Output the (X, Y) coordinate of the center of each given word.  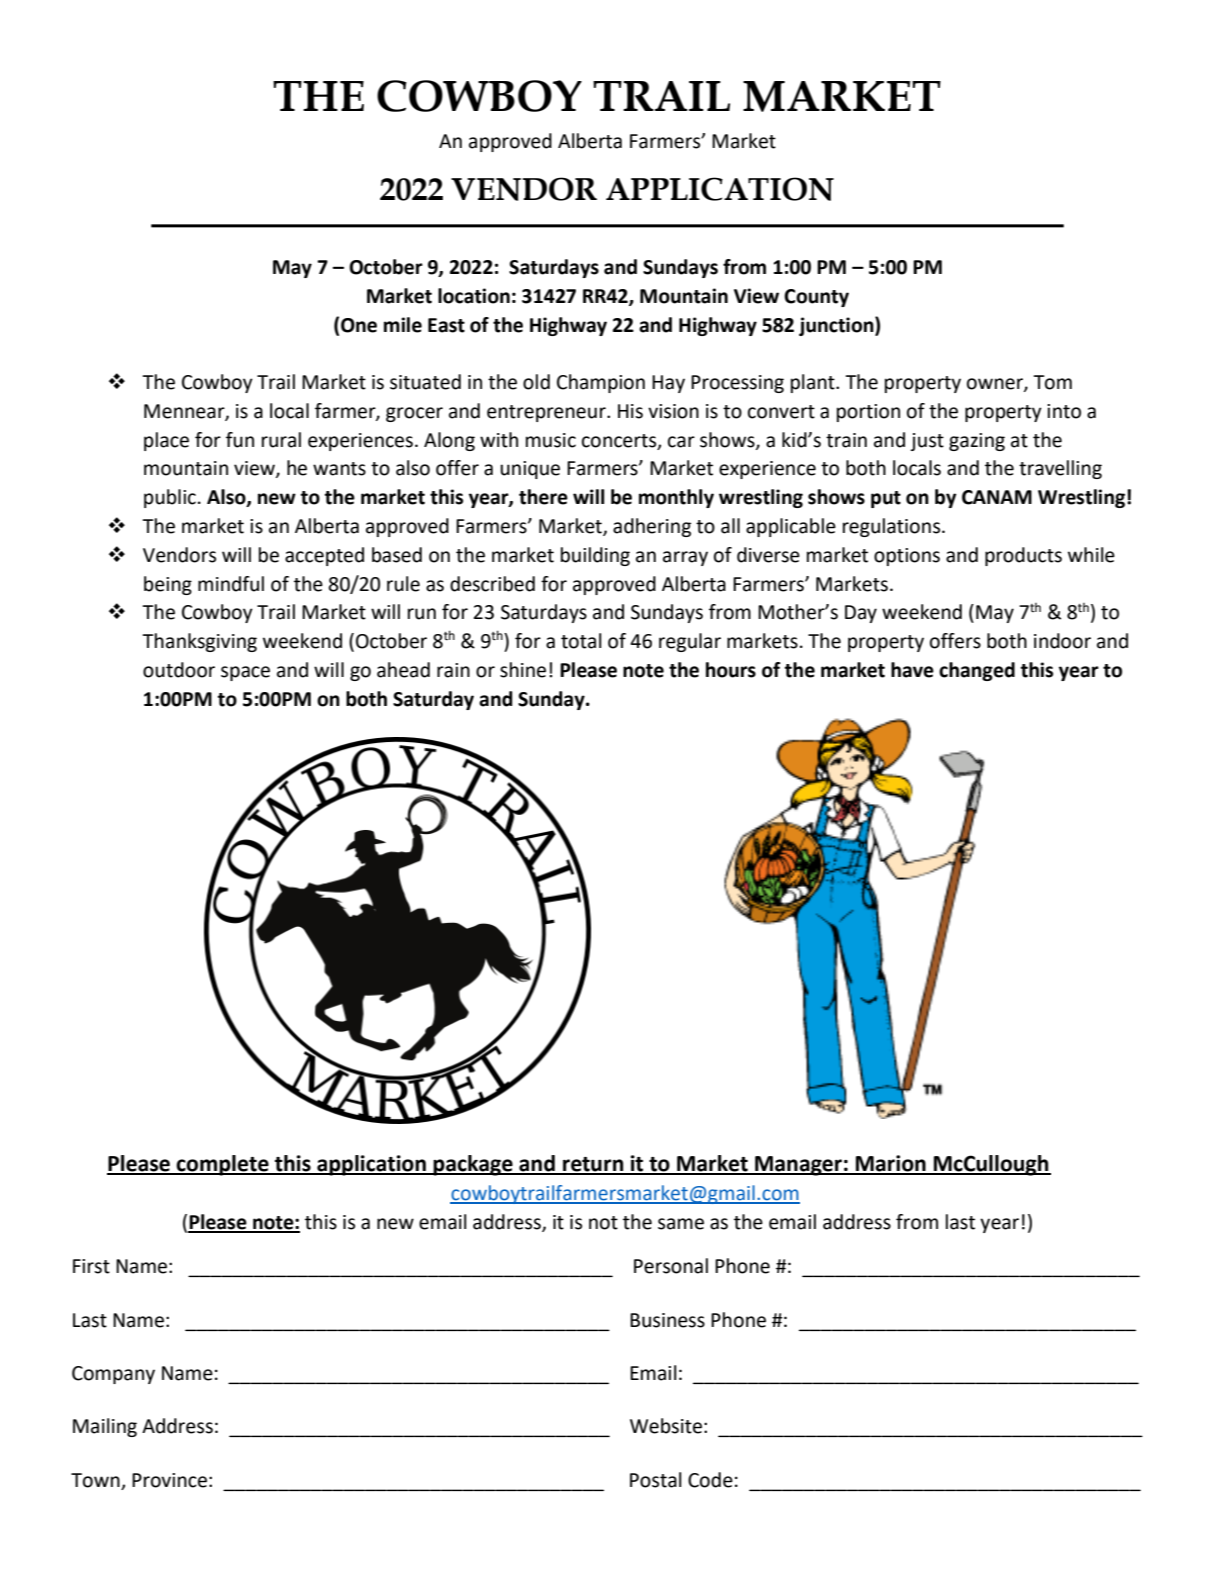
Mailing (105, 1427)
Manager (798, 1166)
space (245, 673)
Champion (601, 383)
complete (223, 1165)
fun (240, 440)
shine (523, 670)
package (473, 1165)
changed (977, 671)
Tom (1052, 382)
